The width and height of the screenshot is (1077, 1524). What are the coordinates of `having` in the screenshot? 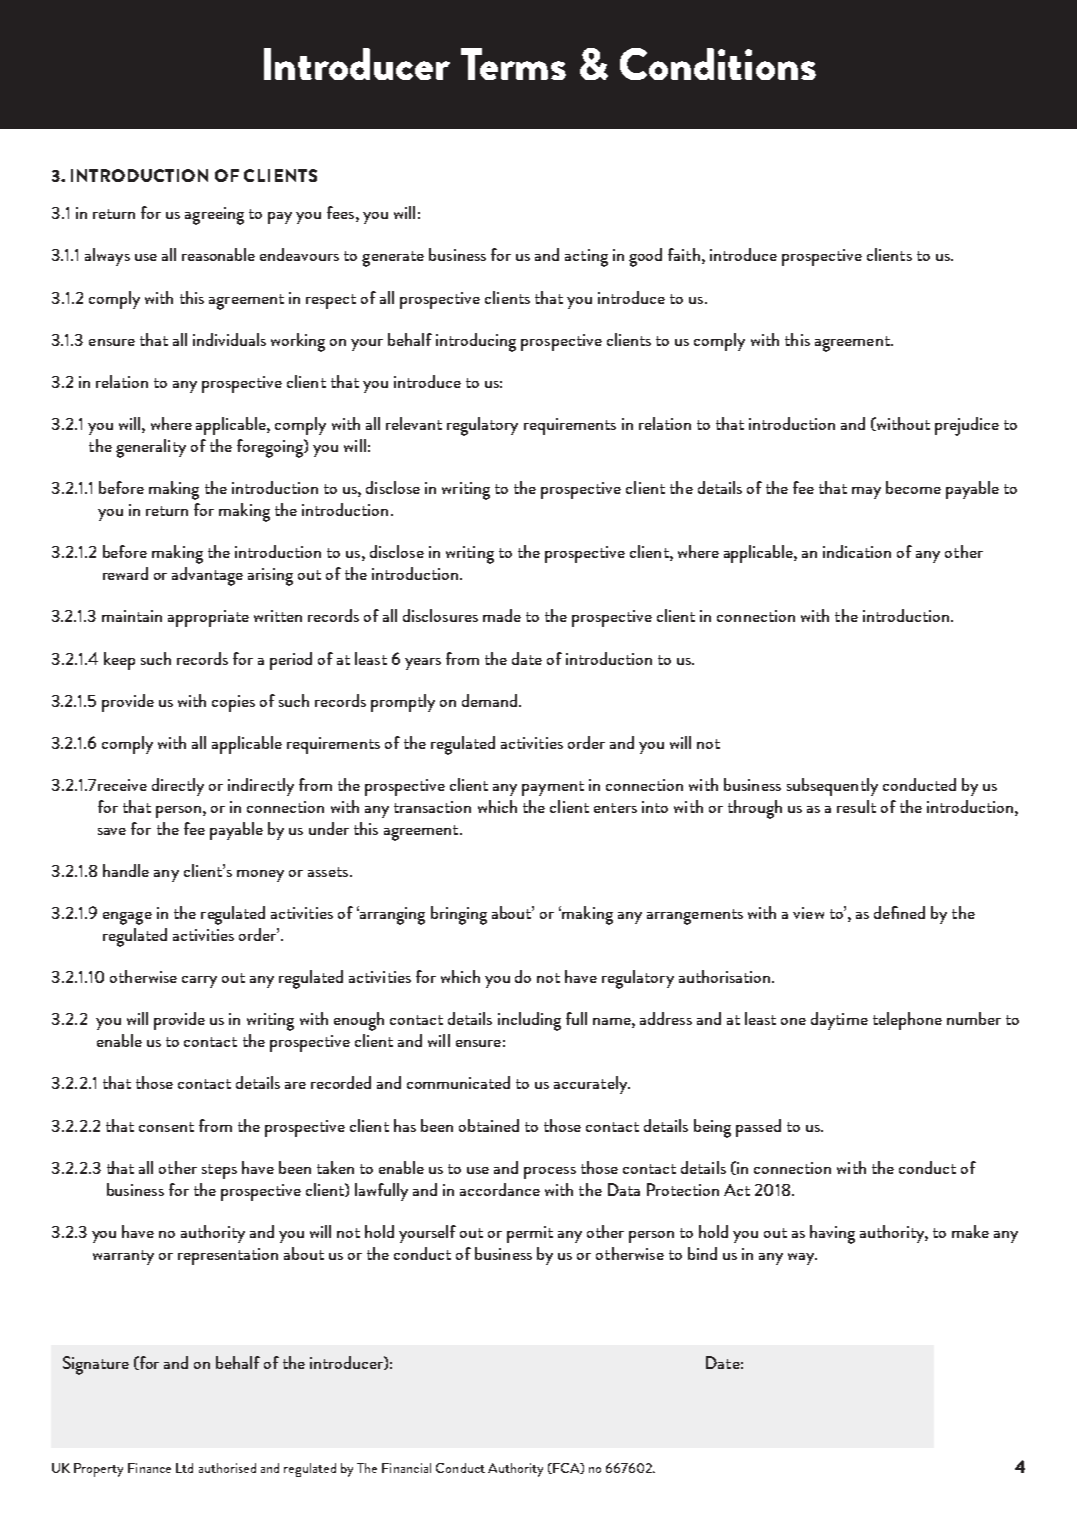 It's located at (832, 1234).
